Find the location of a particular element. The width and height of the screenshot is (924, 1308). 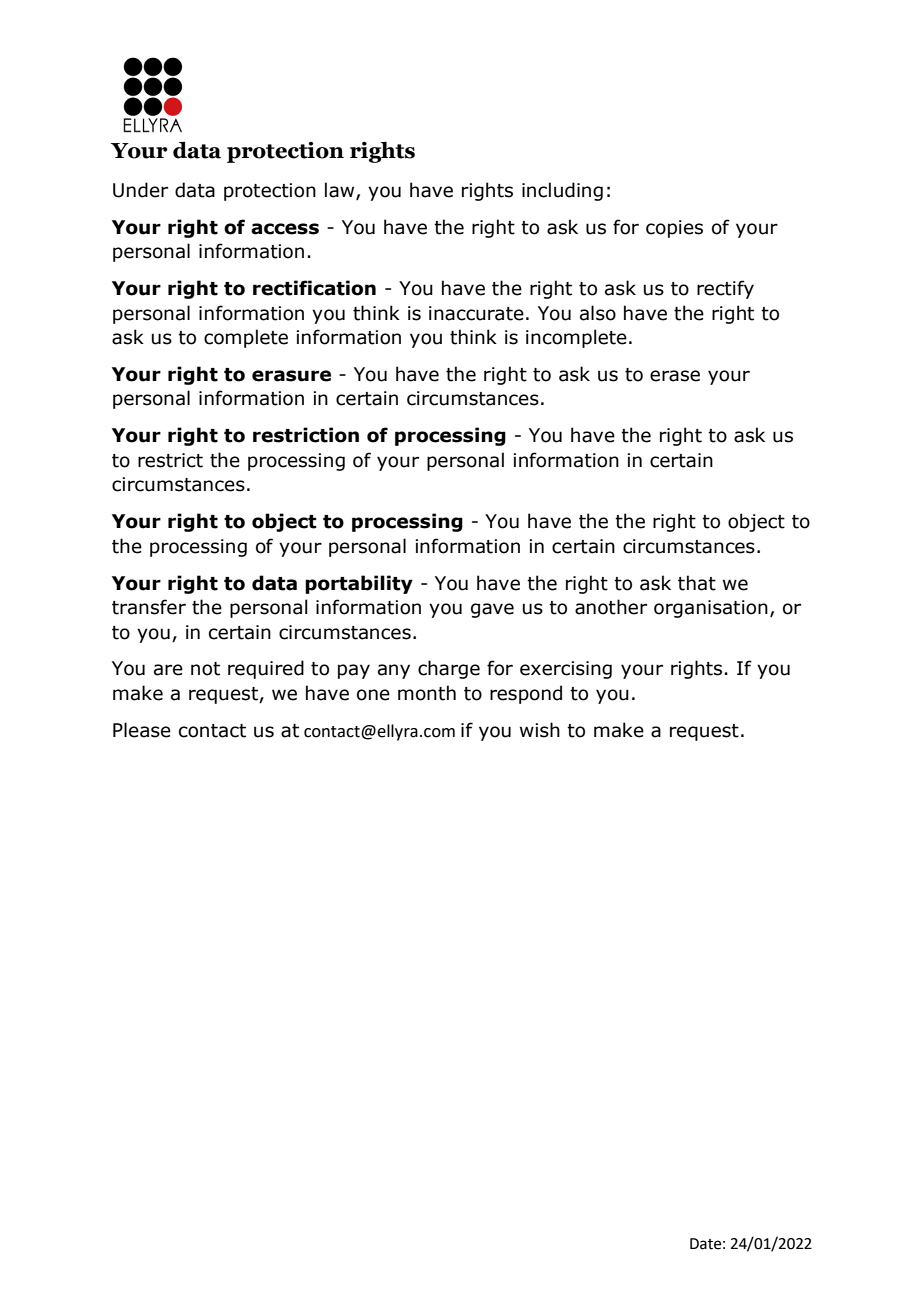

inaccurate is located at coordinates (476, 313).
